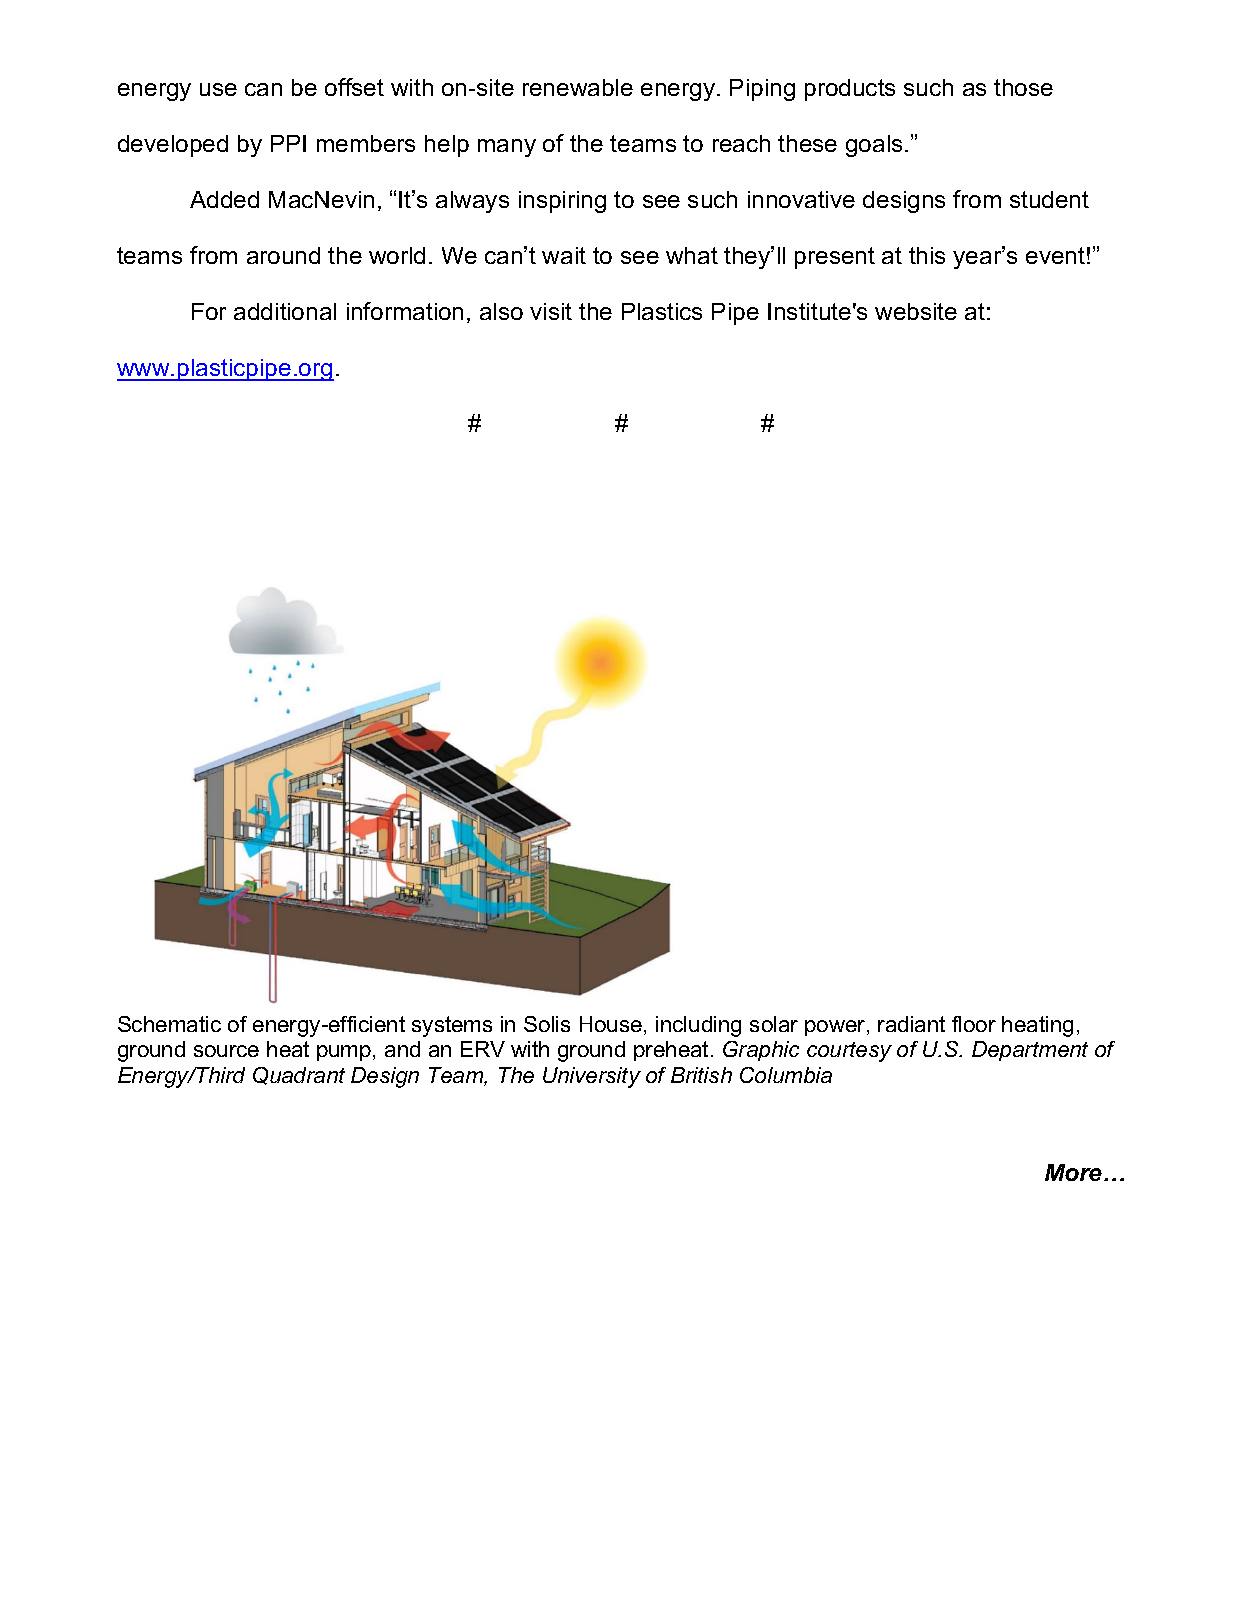 This screenshot has height=1610, width=1244. Describe the element at coordinates (285, 311) in the screenshot. I see `additional` at that location.
